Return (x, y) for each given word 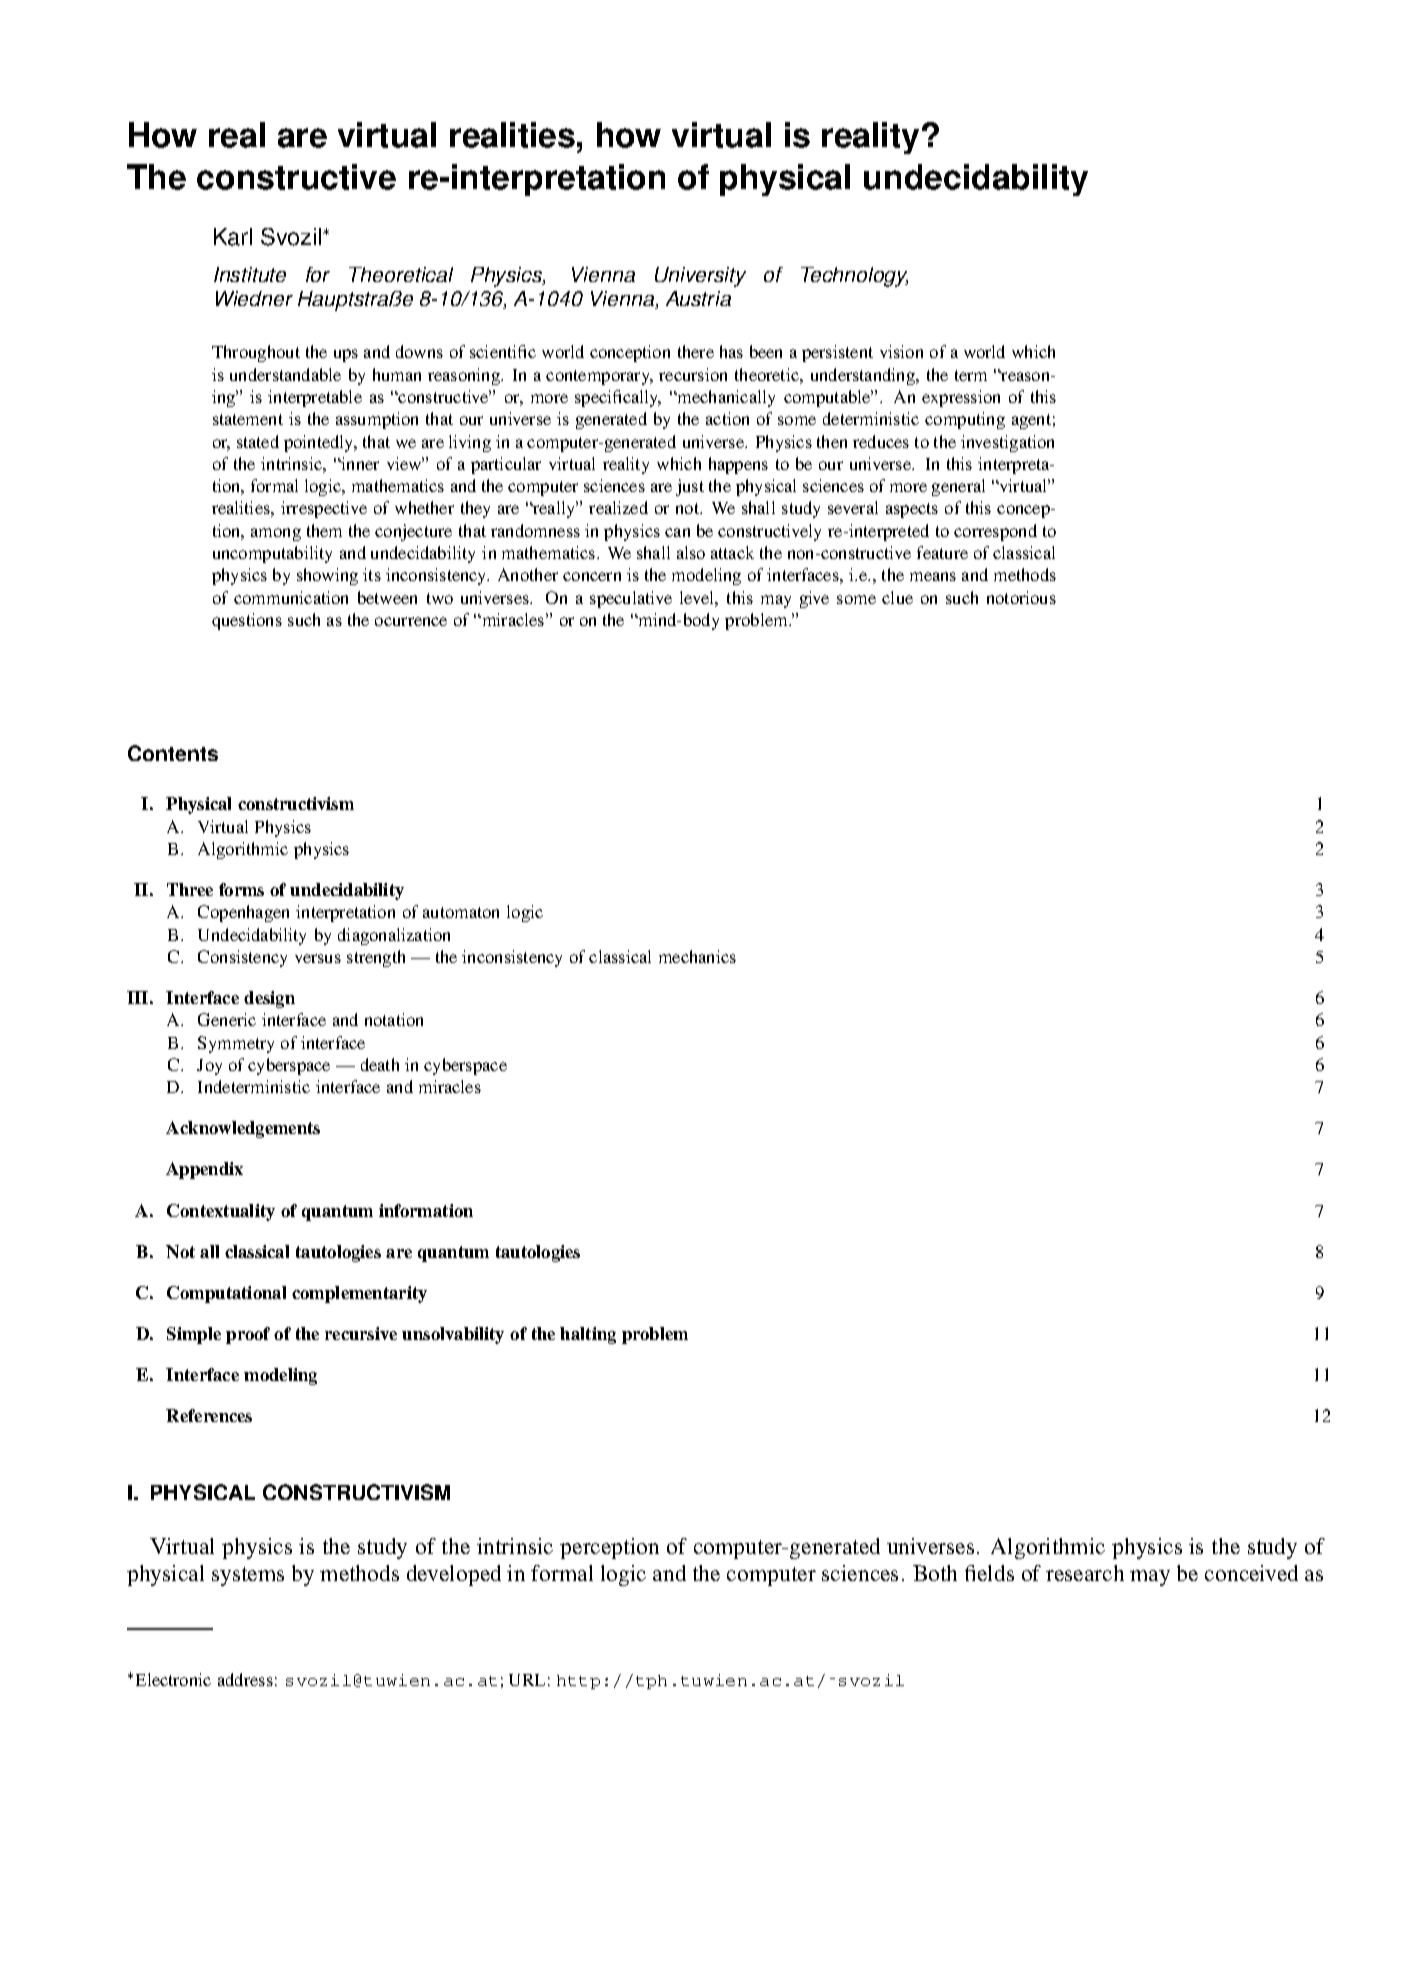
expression (961, 398)
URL (527, 1680)
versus (318, 958)
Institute (250, 274)
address (245, 1679)
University (700, 277)
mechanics (697, 956)
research (1085, 1573)
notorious (1021, 597)
